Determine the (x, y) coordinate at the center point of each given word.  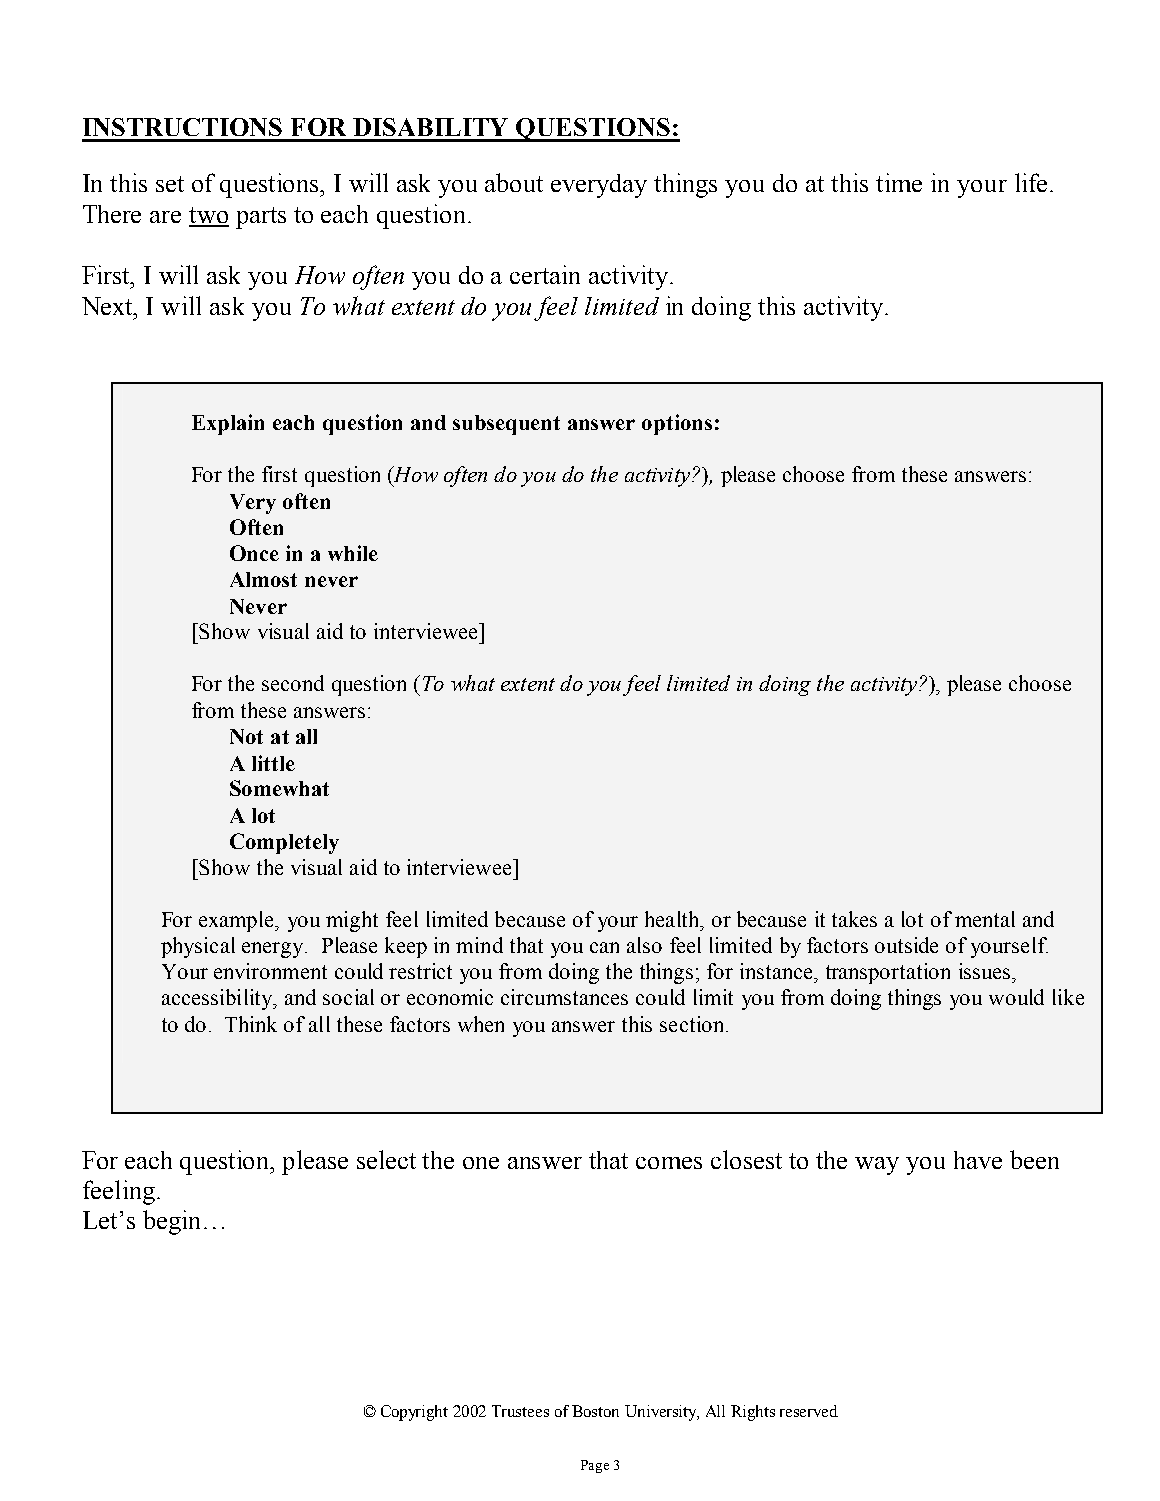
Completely (284, 843)
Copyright (414, 1413)
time (899, 182)
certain (545, 274)
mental (985, 919)
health (673, 919)
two (209, 216)
